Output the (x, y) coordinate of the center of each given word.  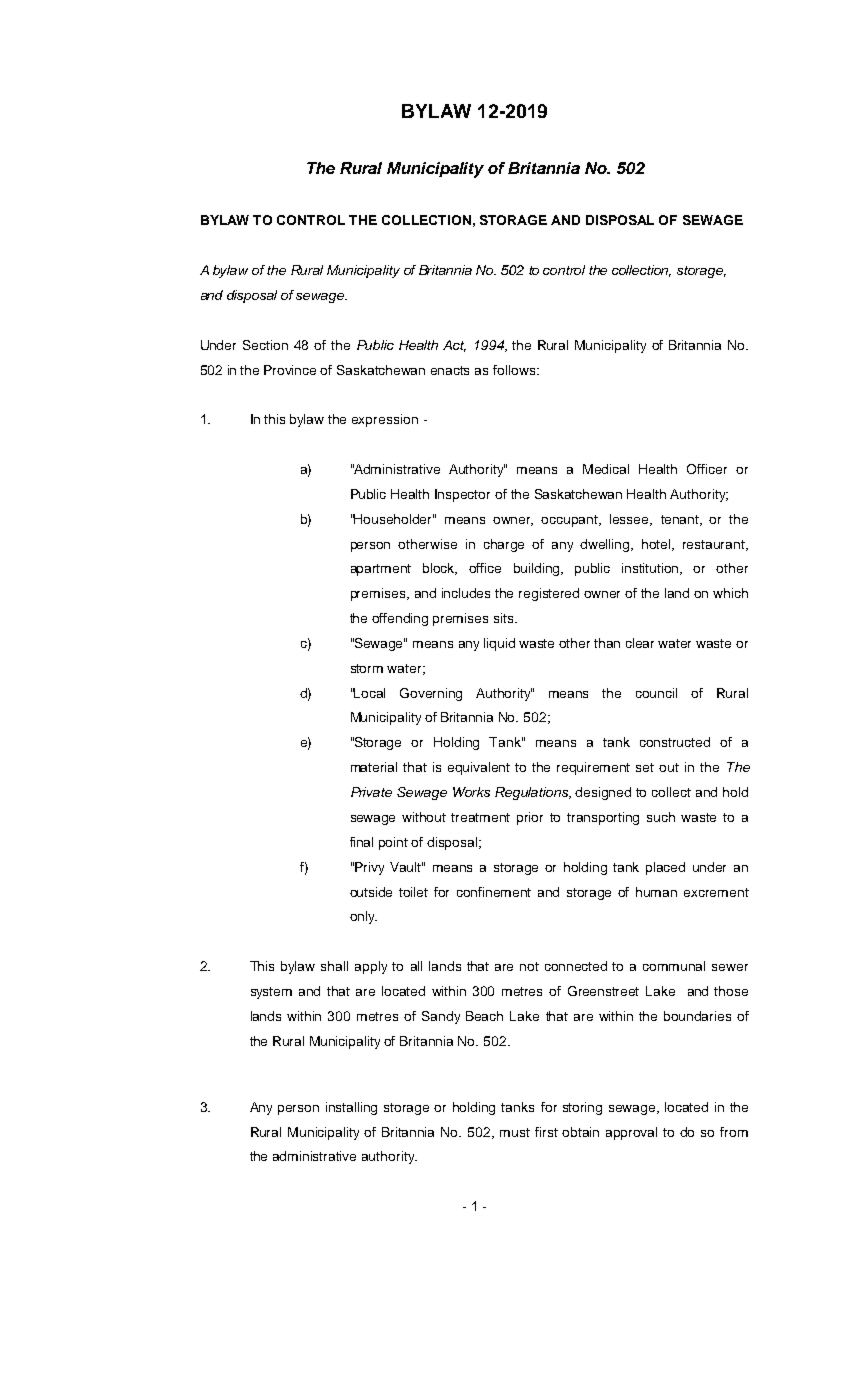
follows (515, 370)
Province (290, 370)
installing (351, 1108)
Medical (606, 469)
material (374, 767)
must (515, 1132)
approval (631, 1133)
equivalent (479, 768)
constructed (675, 742)
